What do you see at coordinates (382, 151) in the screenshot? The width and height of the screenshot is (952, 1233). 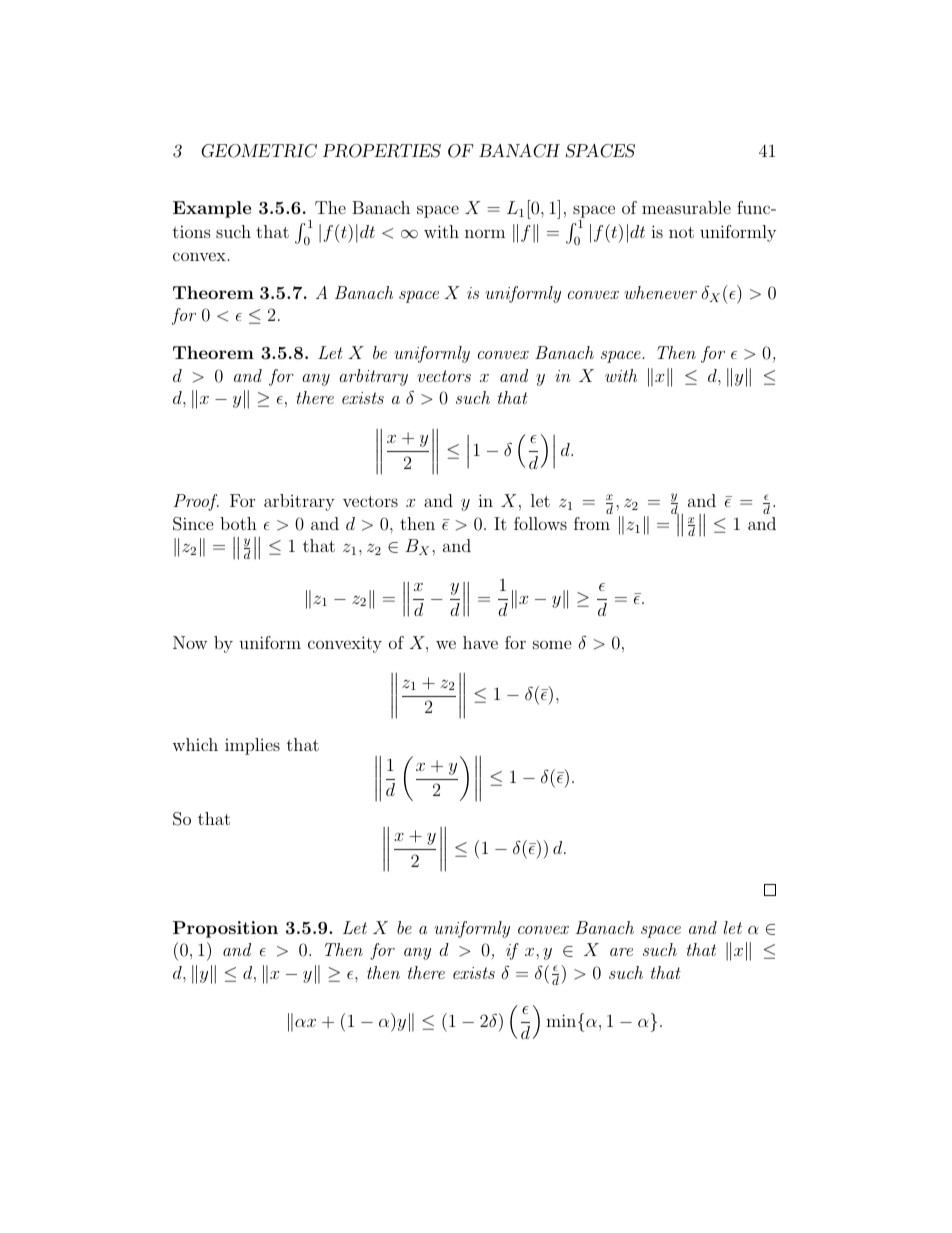 I see `PROPERTIES` at bounding box center [382, 151].
